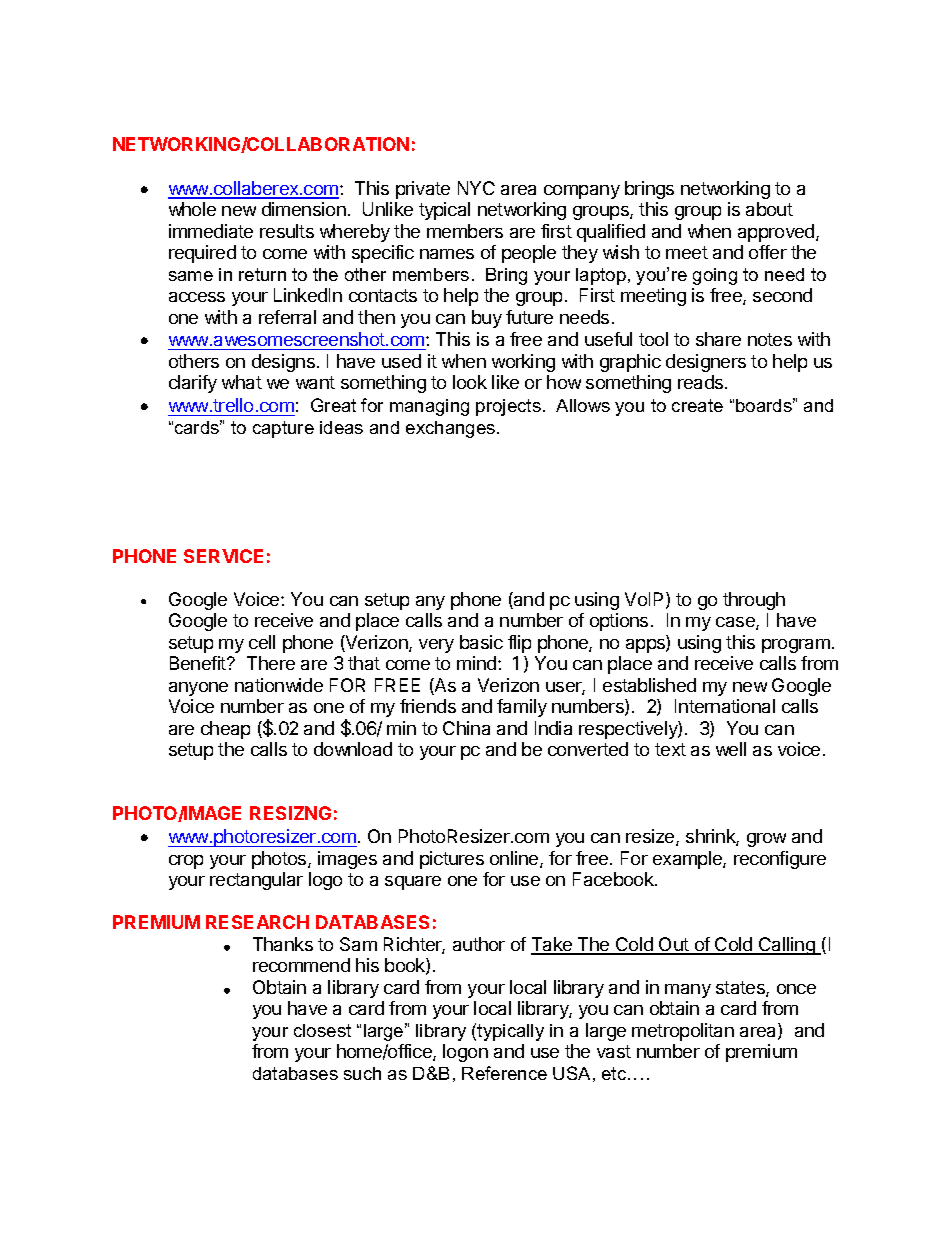 This screenshot has height=1233, width=952. What do you see at coordinates (322, 1030) in the screenshot?
I see `closest` at bounding box center [322, 1030].
